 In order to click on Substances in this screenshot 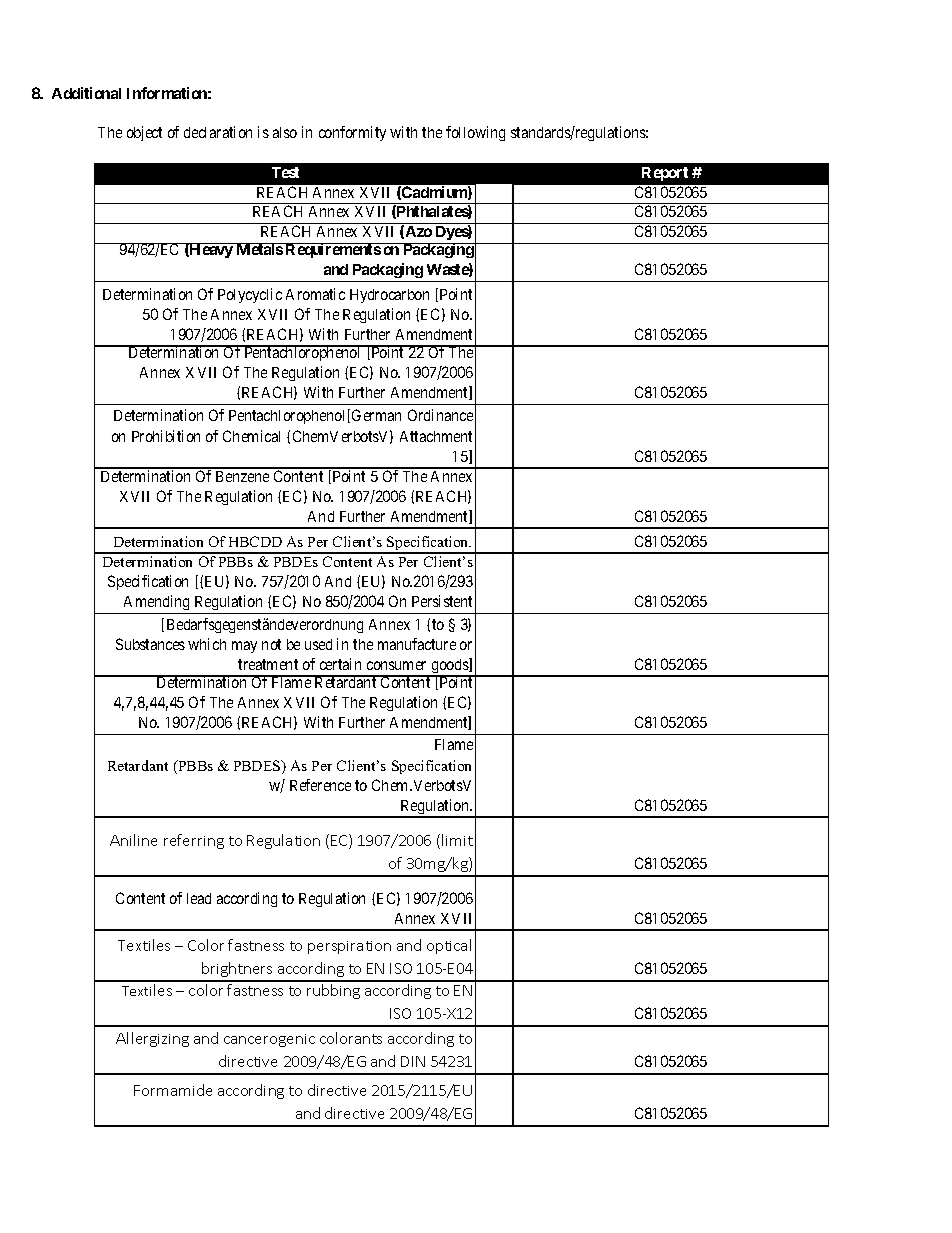, I will do `click(150, 644)`.
